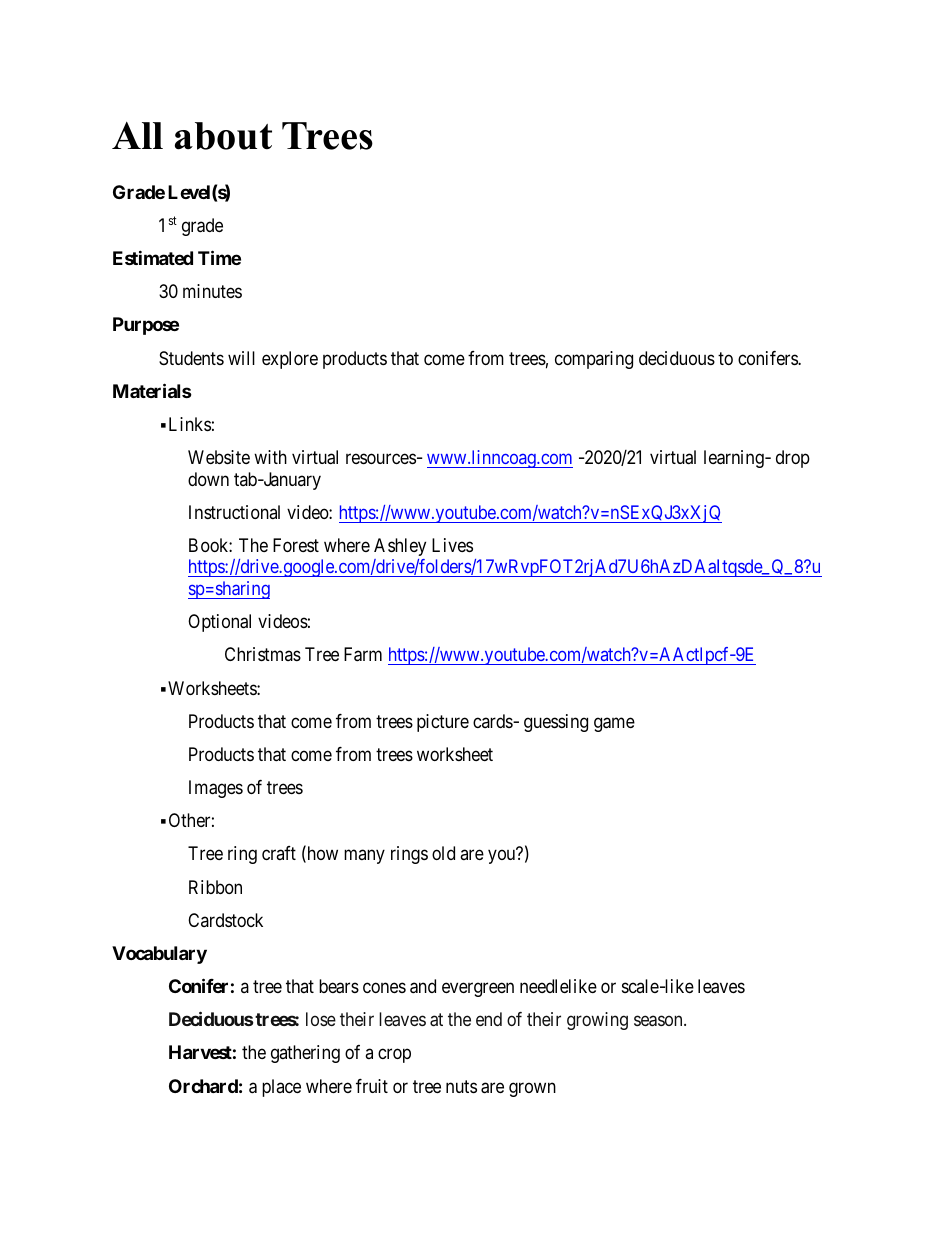  What do you see at coordinates (216, 789) in the page?
I see `Images` at bounding box center [216, 789].
